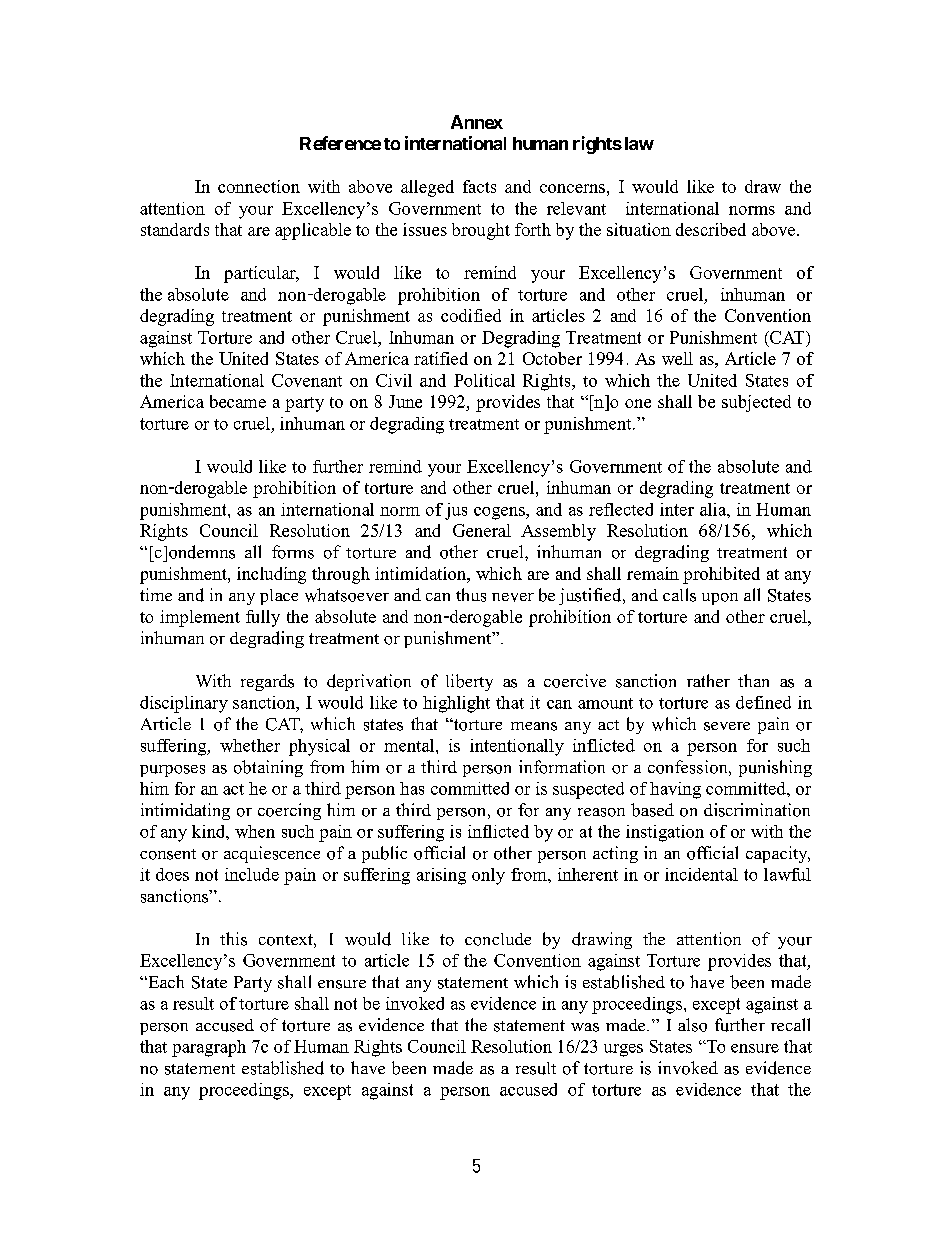 The image size is (952, 1233). I want to click on was, so click(585, 1027).
